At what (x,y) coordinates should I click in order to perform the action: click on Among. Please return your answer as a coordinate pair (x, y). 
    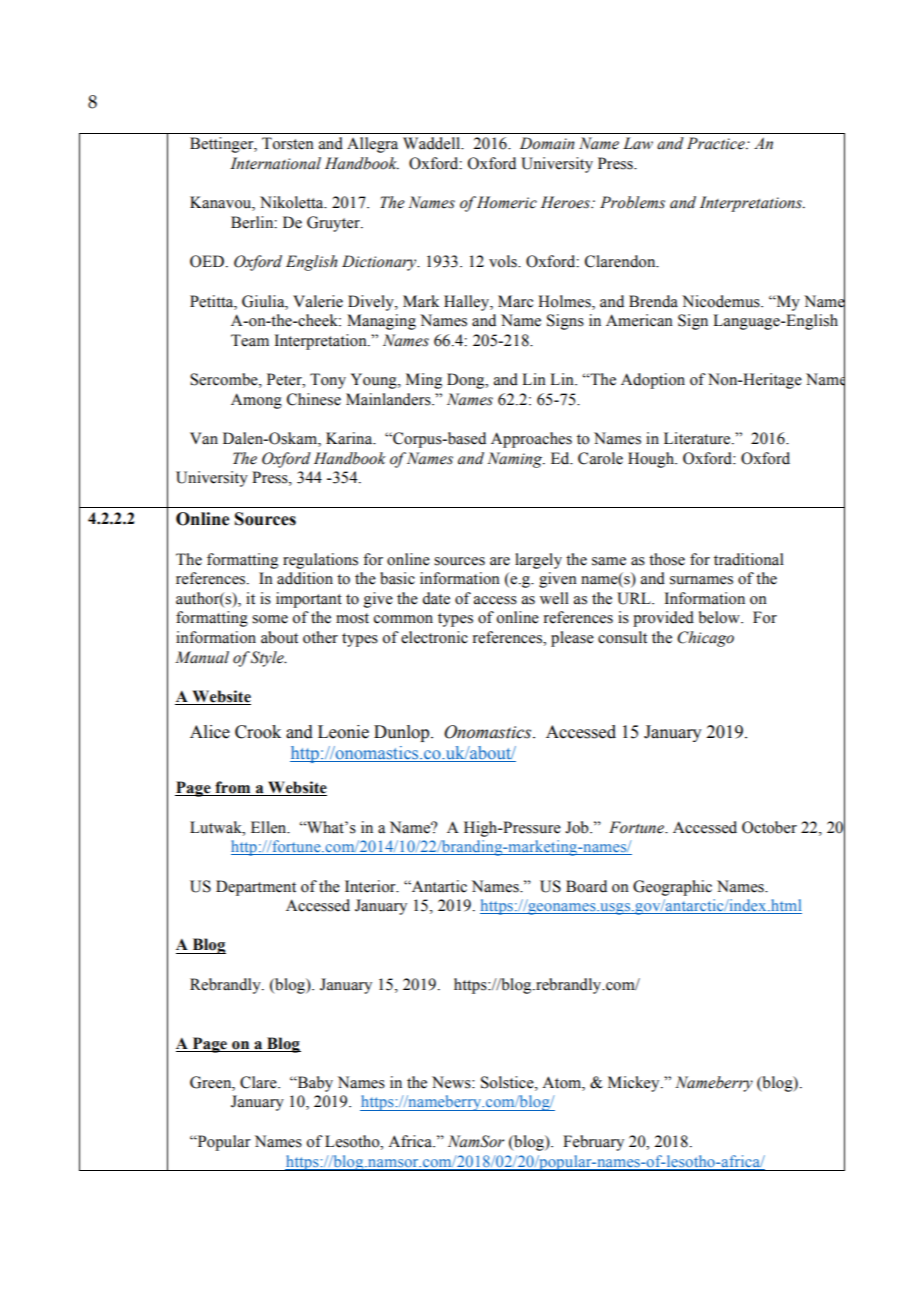
    Looking at the image, I should click on (256, 401).
